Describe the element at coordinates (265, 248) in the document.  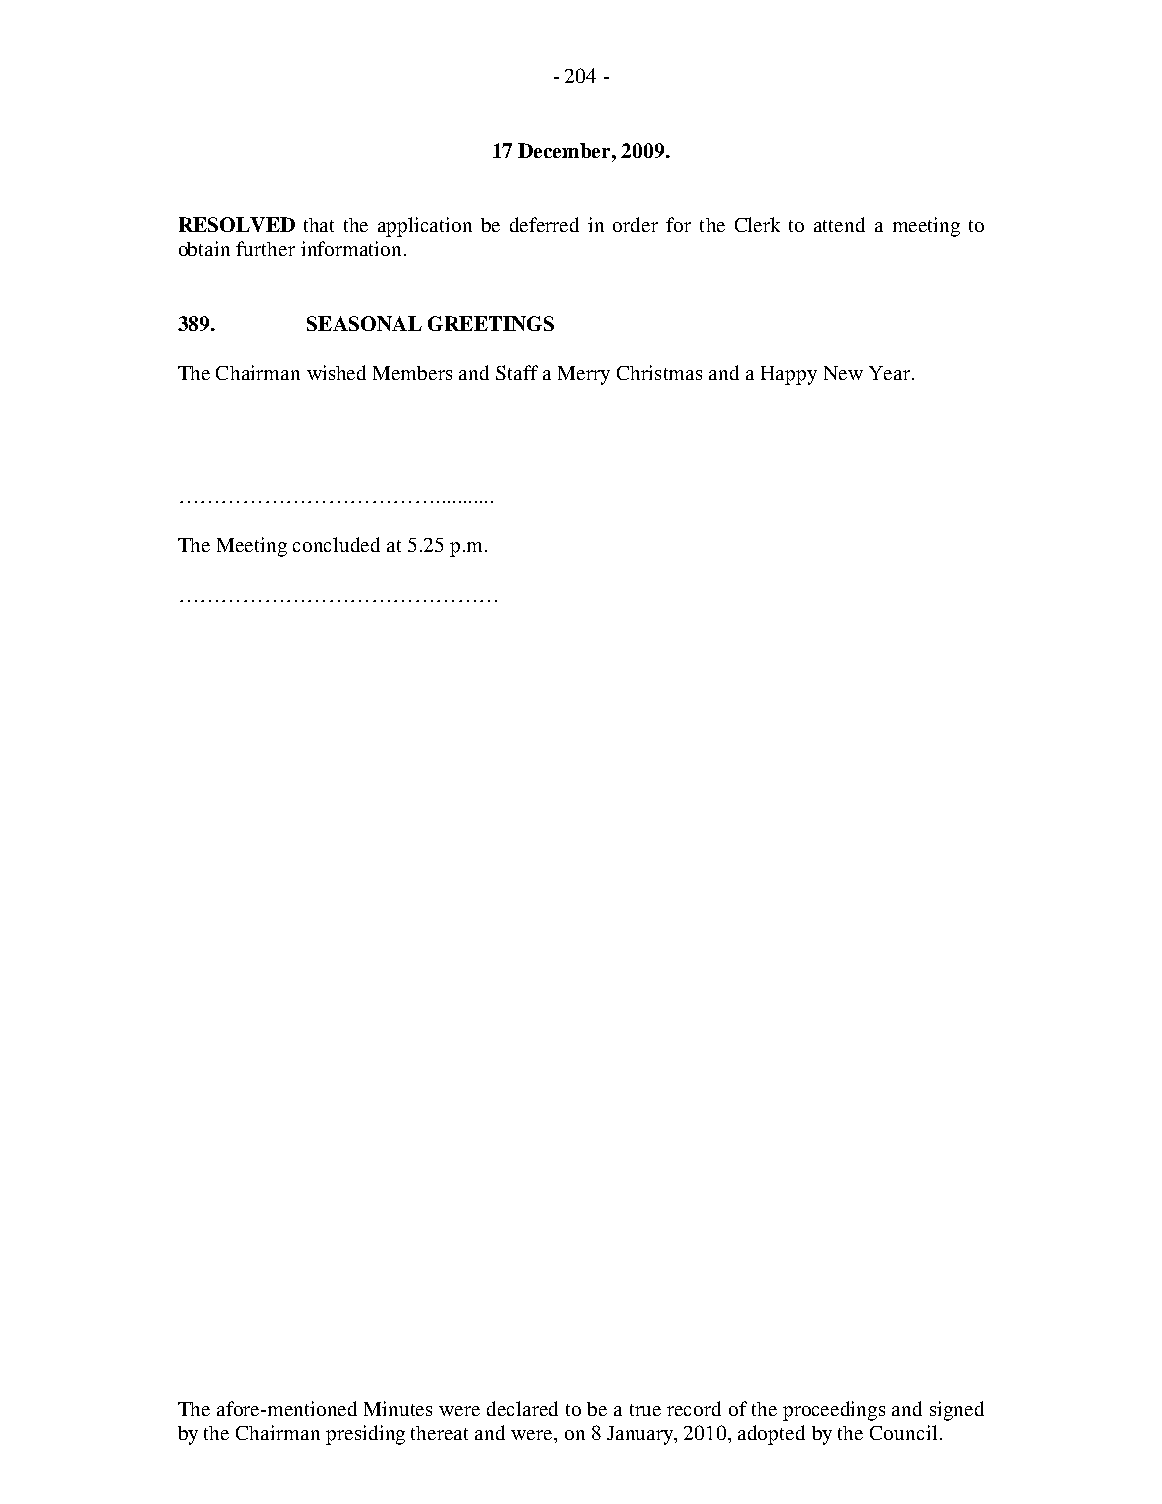
I see `further` at that location.
